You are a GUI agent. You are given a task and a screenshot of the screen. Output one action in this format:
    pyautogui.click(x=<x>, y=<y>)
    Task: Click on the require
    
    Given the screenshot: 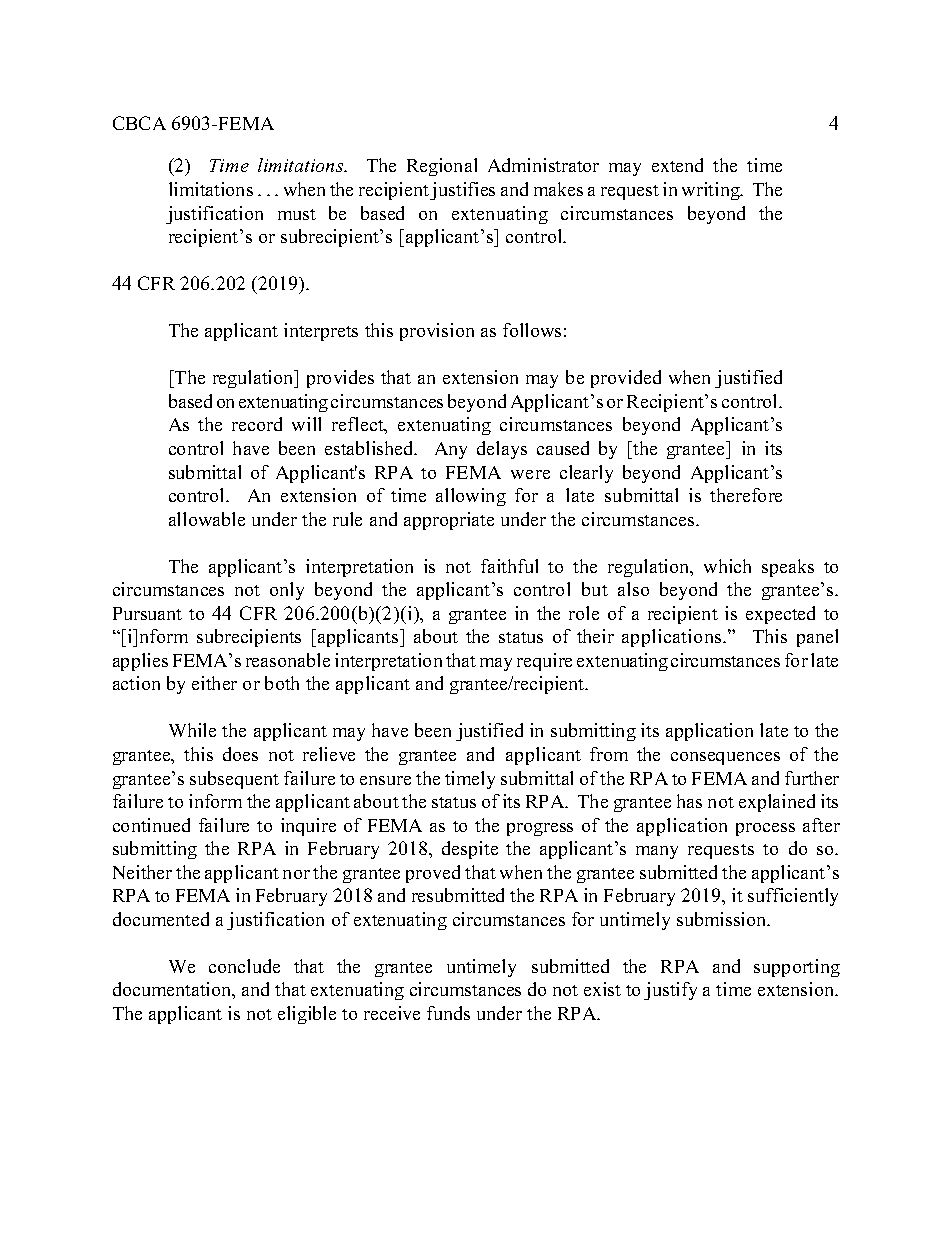 What is the action you would take?
    pyautogui.click(x=544, y=662)
